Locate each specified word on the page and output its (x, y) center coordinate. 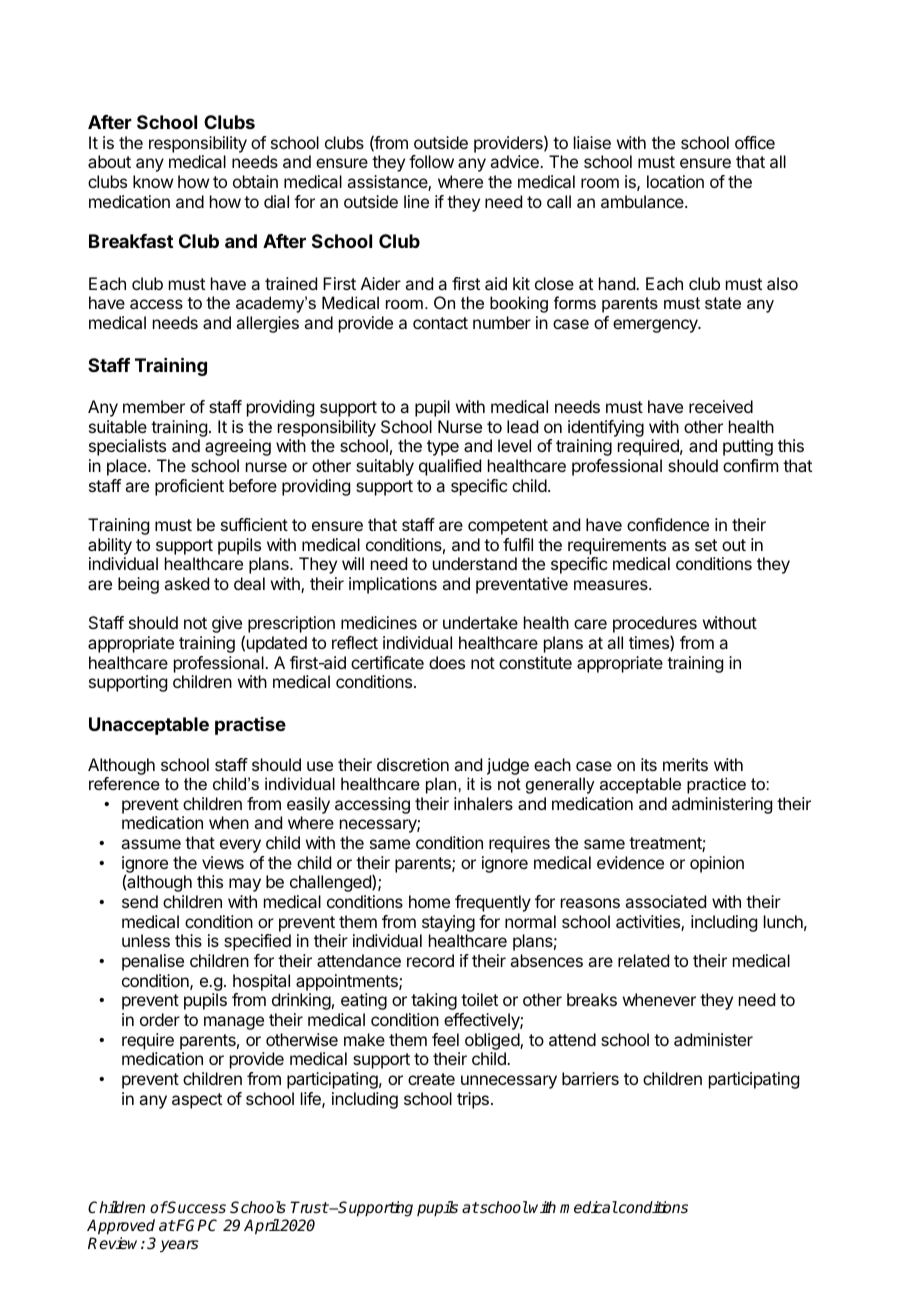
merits (685, 764)
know (153, 181)
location (675, 181)
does (447, 662)
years (179, 1246)
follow (431, 161)
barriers (590, 1078)
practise (250, 726)
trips (473, 1100)
